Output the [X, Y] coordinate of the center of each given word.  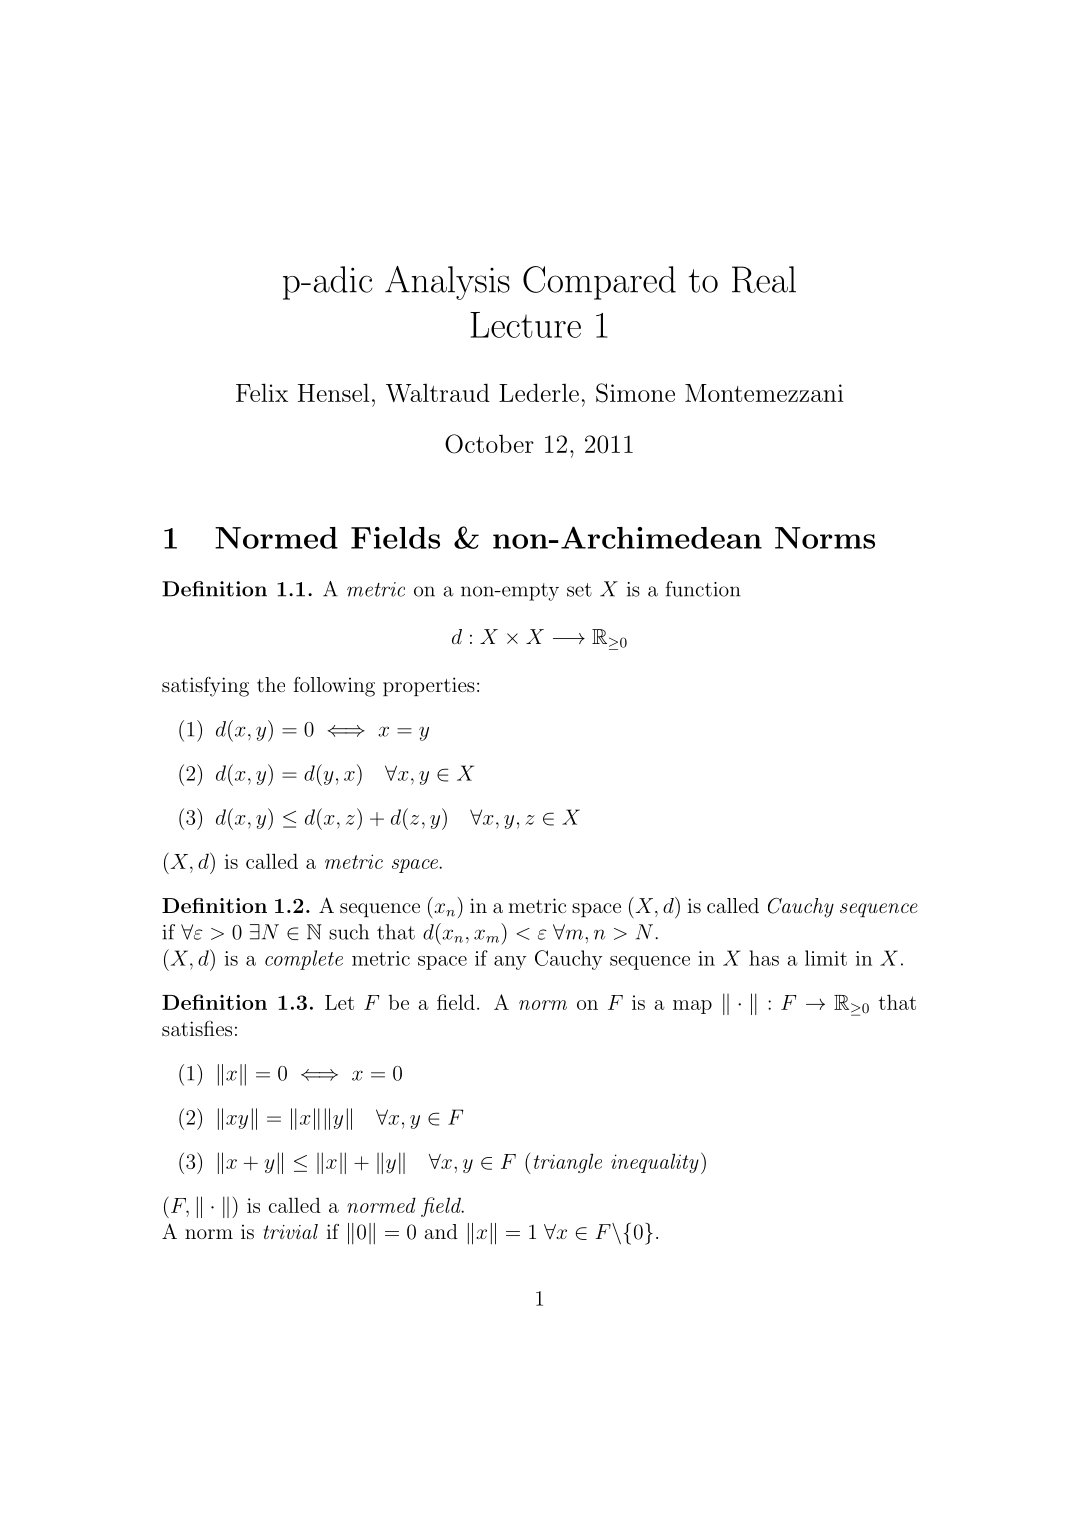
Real [764, 279]
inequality [655, 1163]
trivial [291, 1231]
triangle [568, 1163]
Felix [262, 392]
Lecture [525, 325]
